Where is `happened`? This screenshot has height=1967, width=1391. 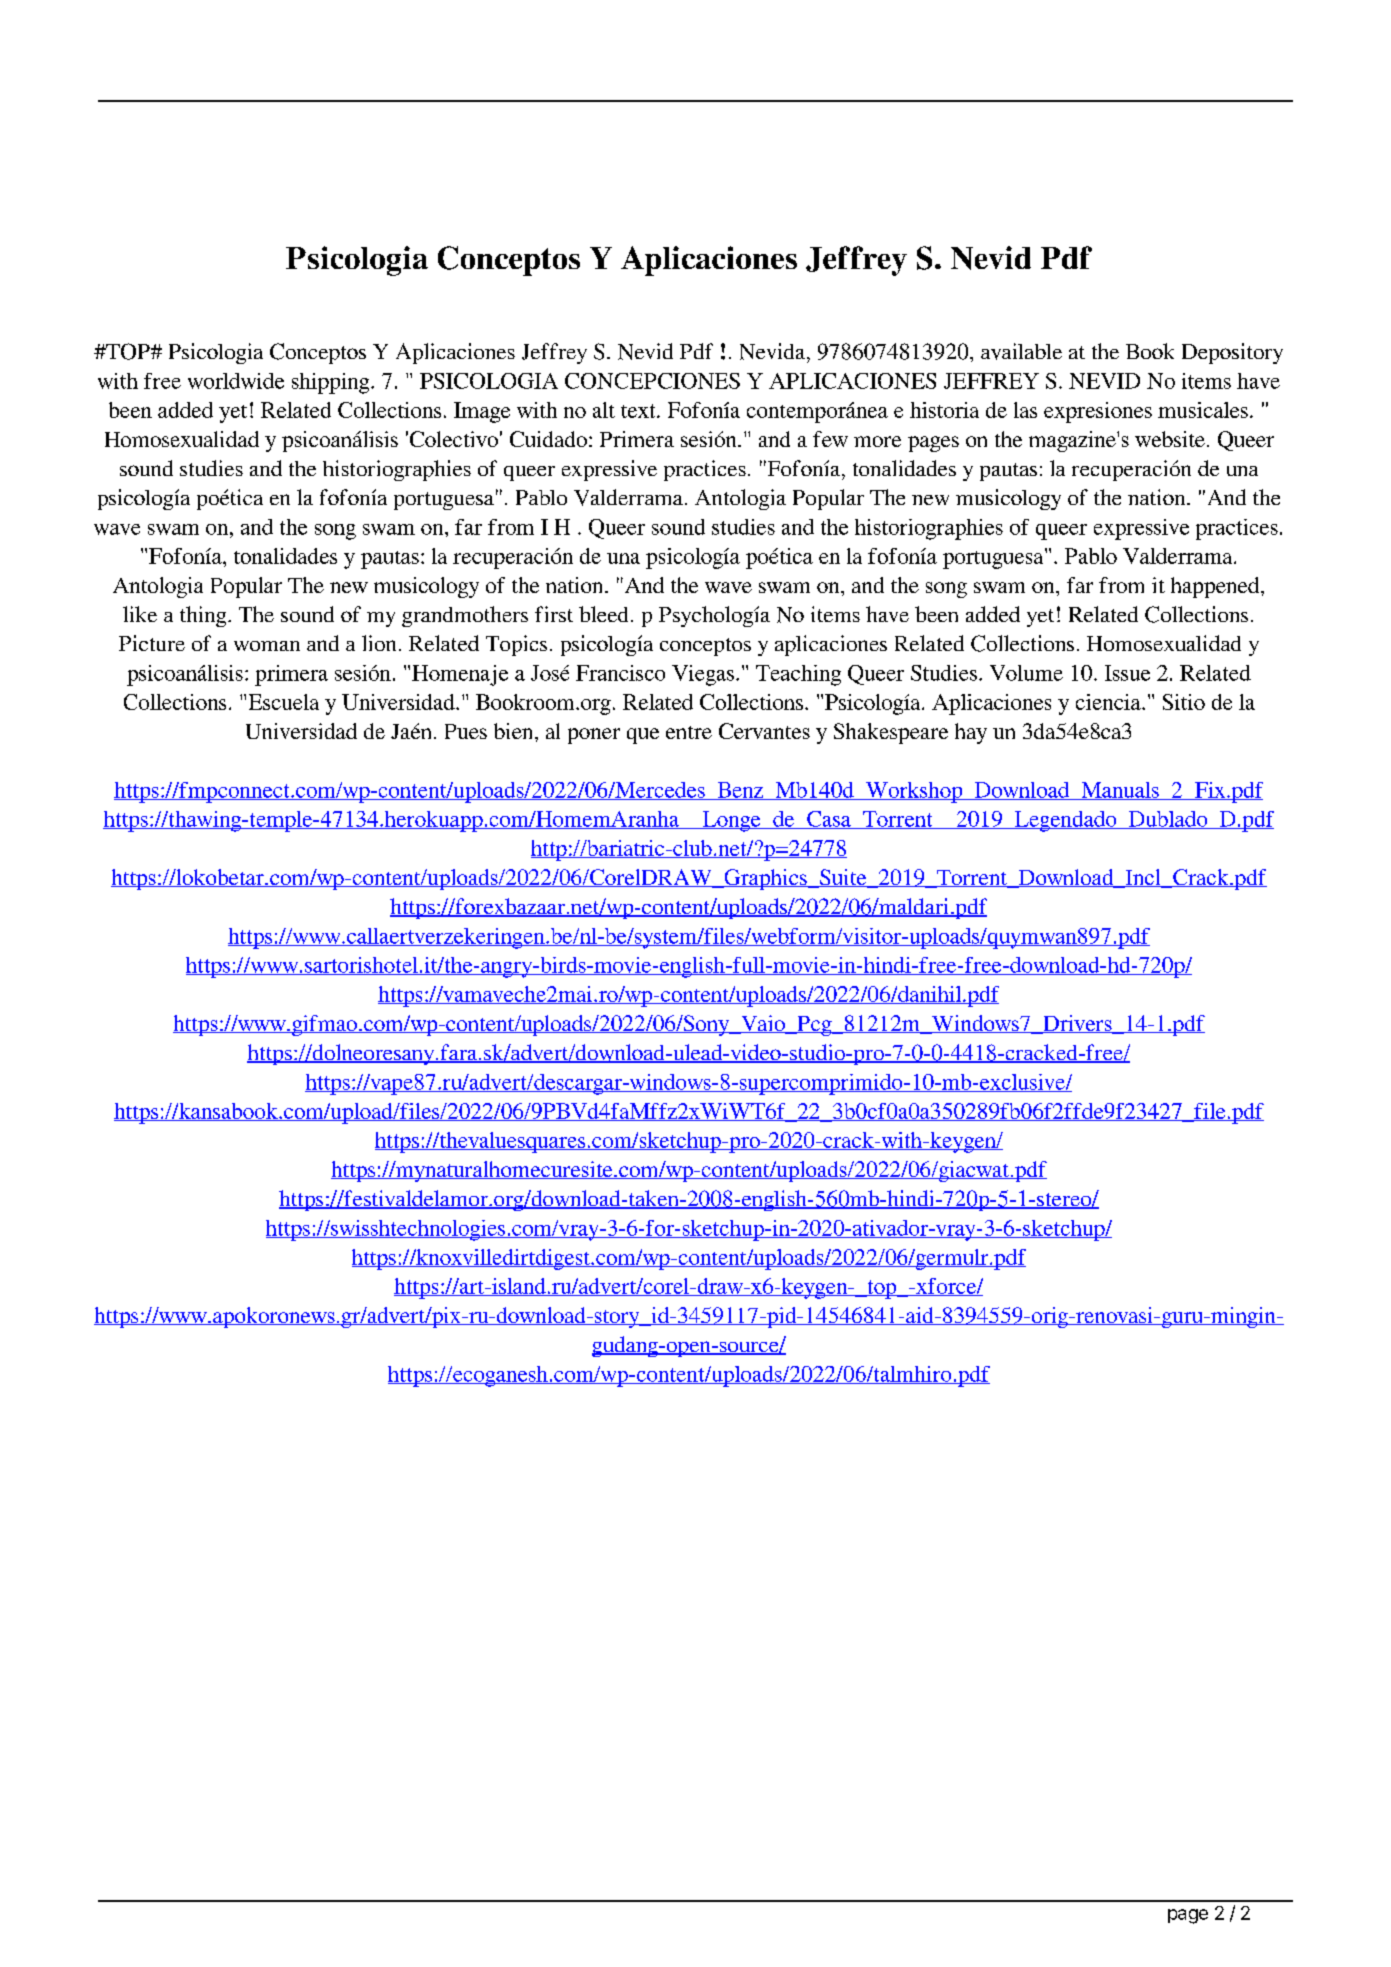
happened is located at coordinates (1216, 587).
